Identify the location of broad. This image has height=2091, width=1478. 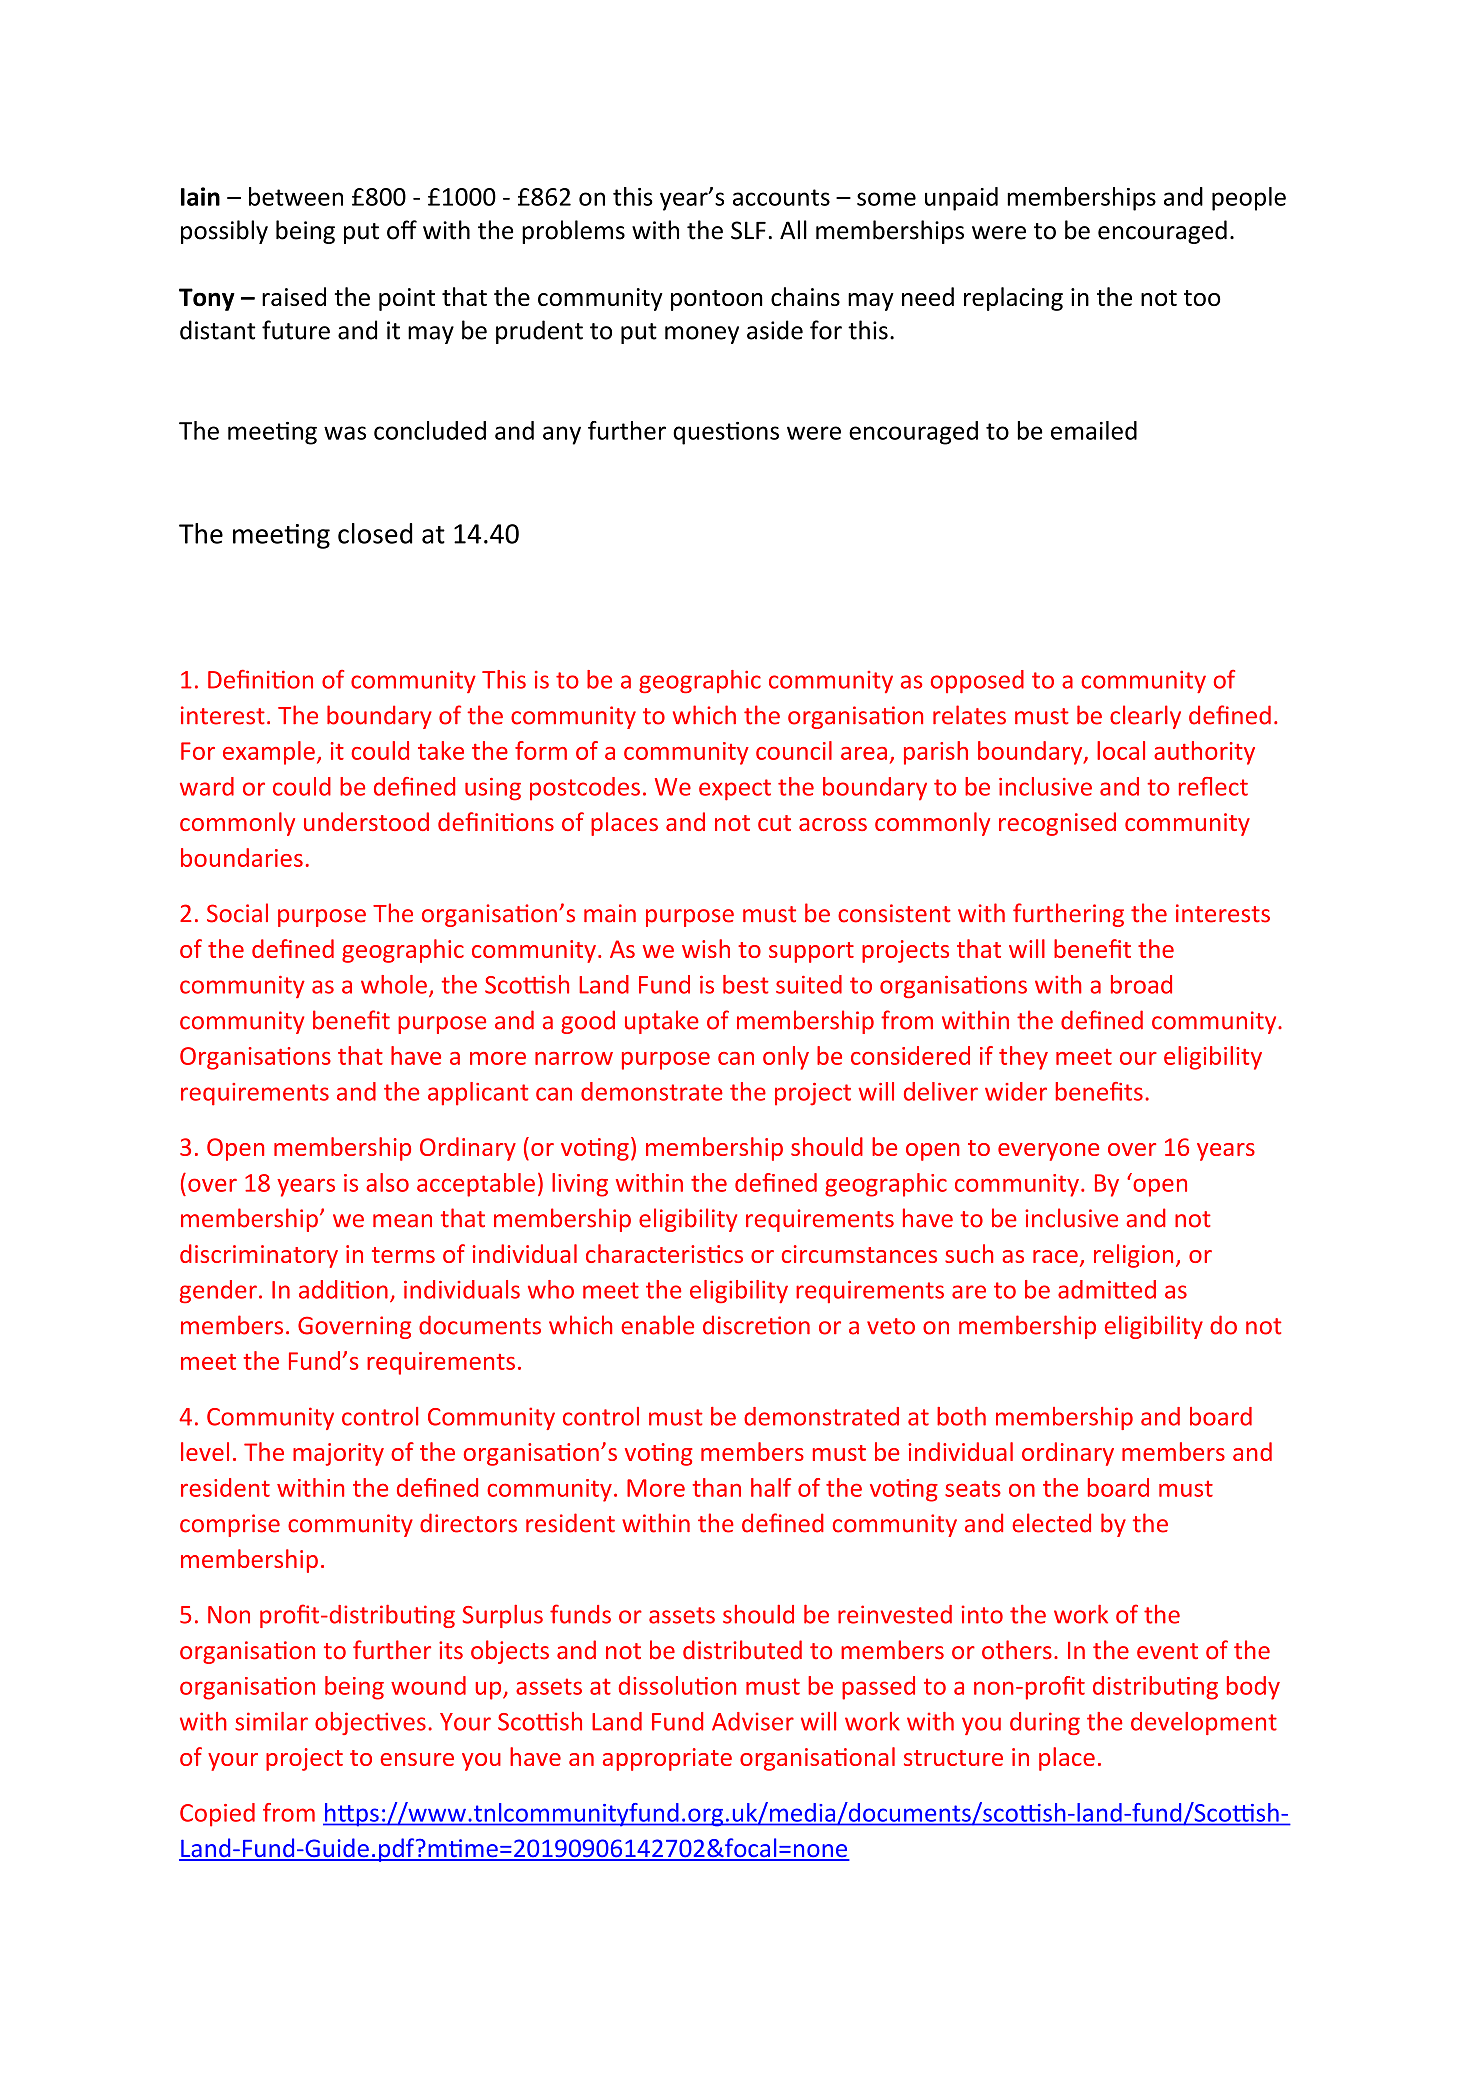
(1141, 984).
